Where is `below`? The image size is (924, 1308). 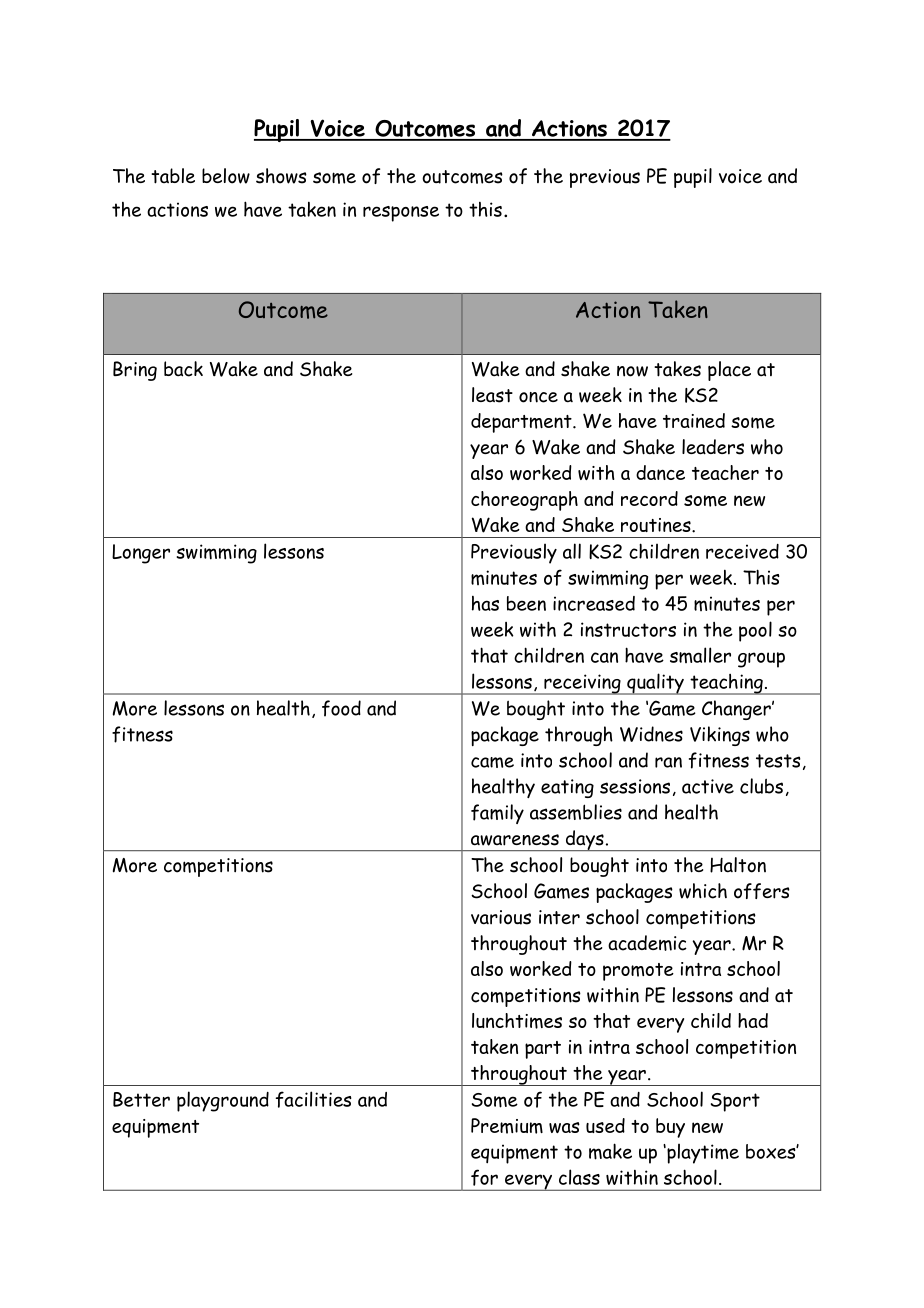
below is located at coordinates (226, 176).
